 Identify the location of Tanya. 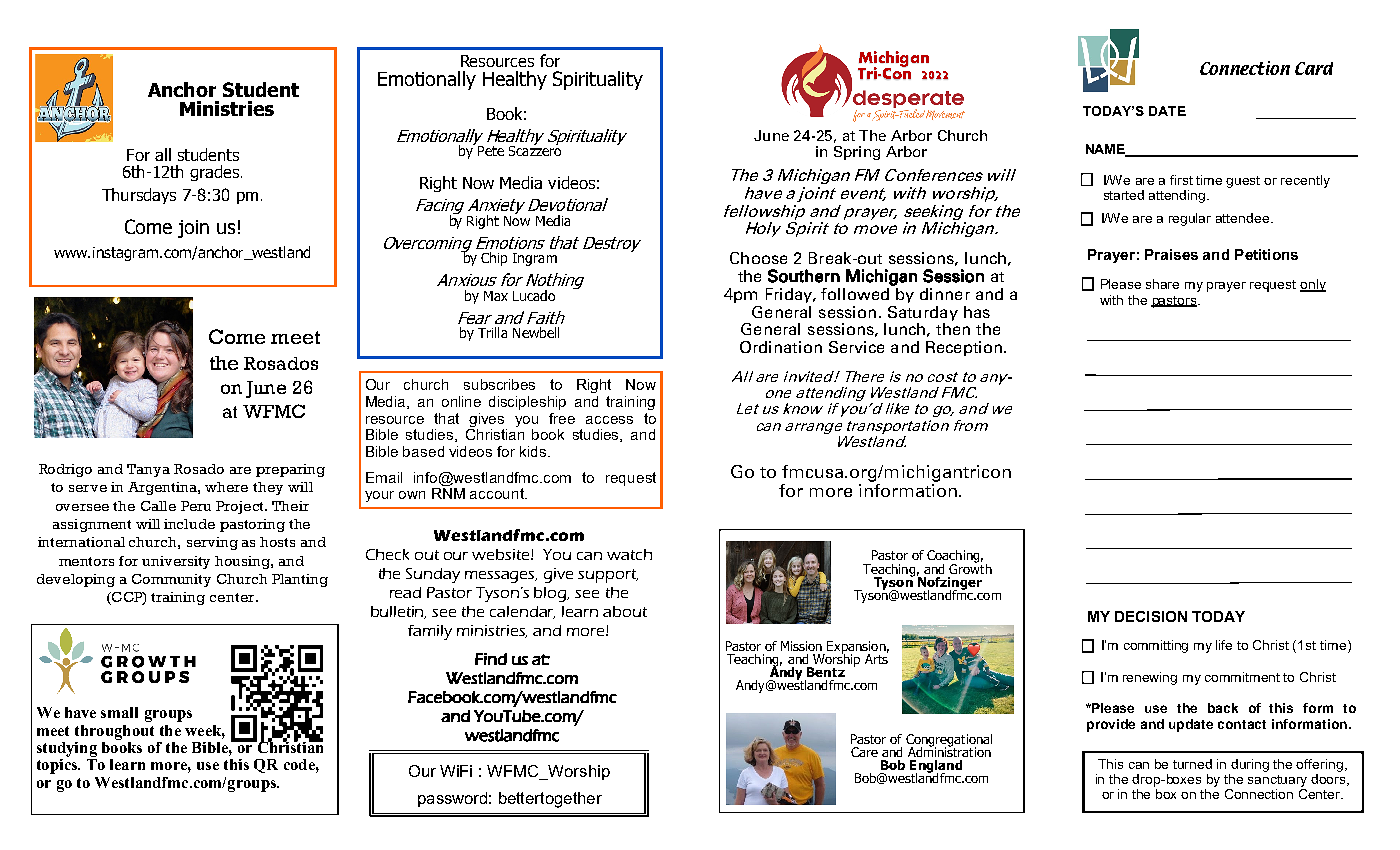
(148, 470).
